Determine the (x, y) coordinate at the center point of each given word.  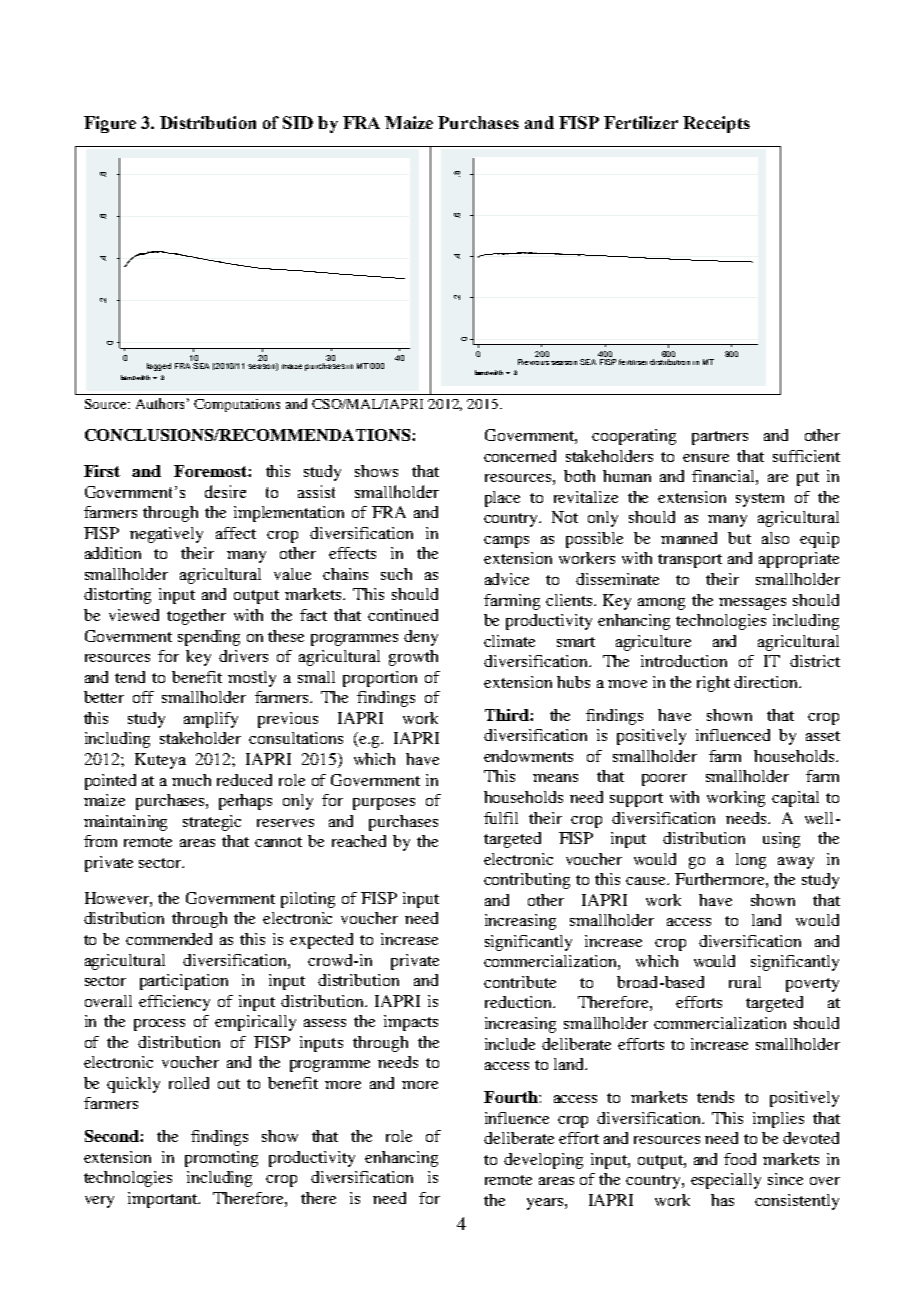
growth (413, 658)
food (740, 1159)
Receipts (716, 124)
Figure (110, 124)
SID (298, 122)
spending (209, 638)
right (713, 684)
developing (543, 1161)
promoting (221, 1159)
